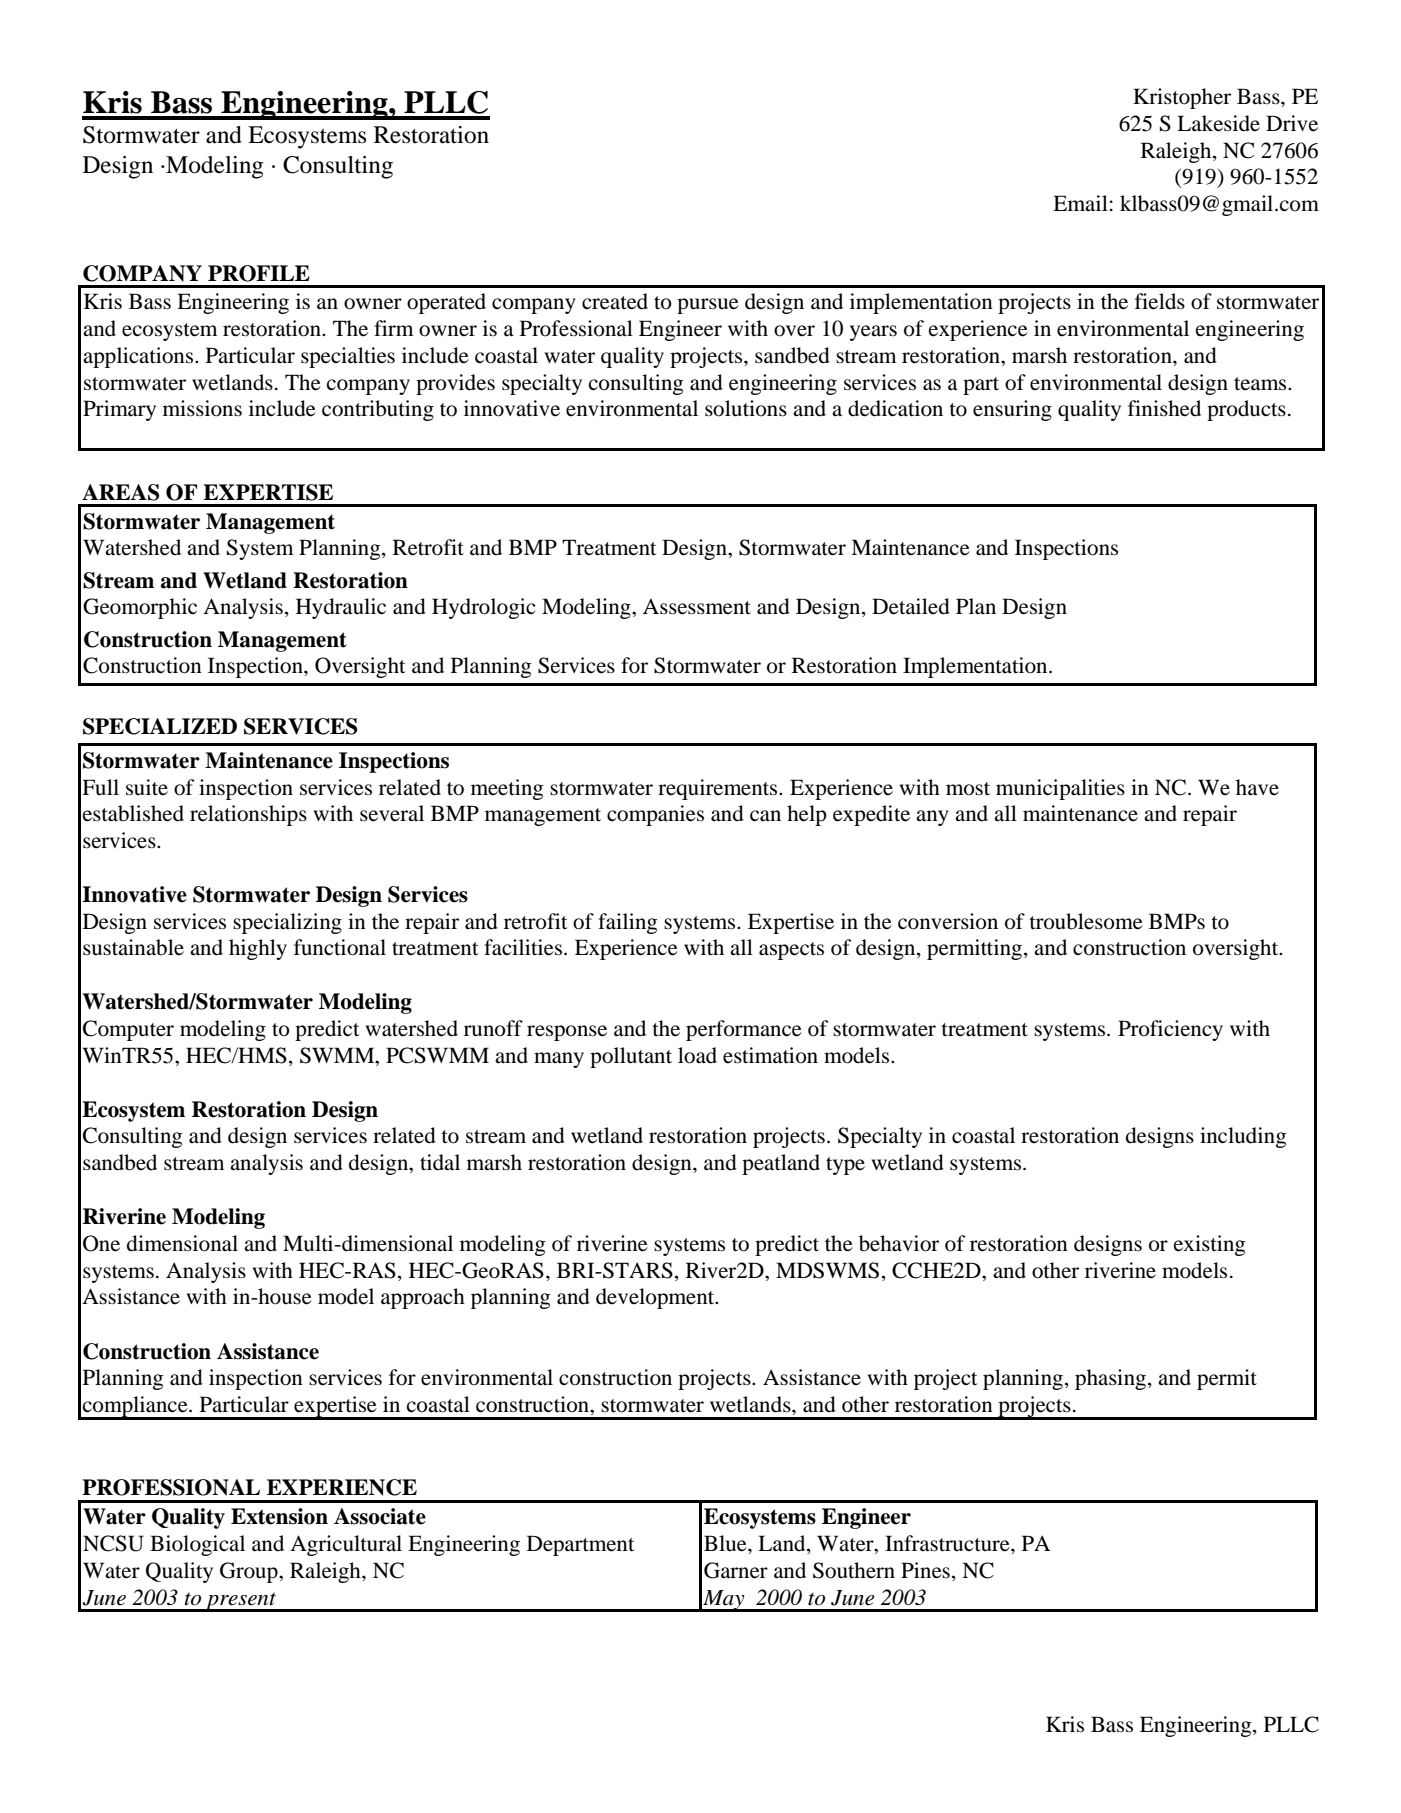  Describe the element at coordinates (655, 815) in the page. I see `companies` at that location.
